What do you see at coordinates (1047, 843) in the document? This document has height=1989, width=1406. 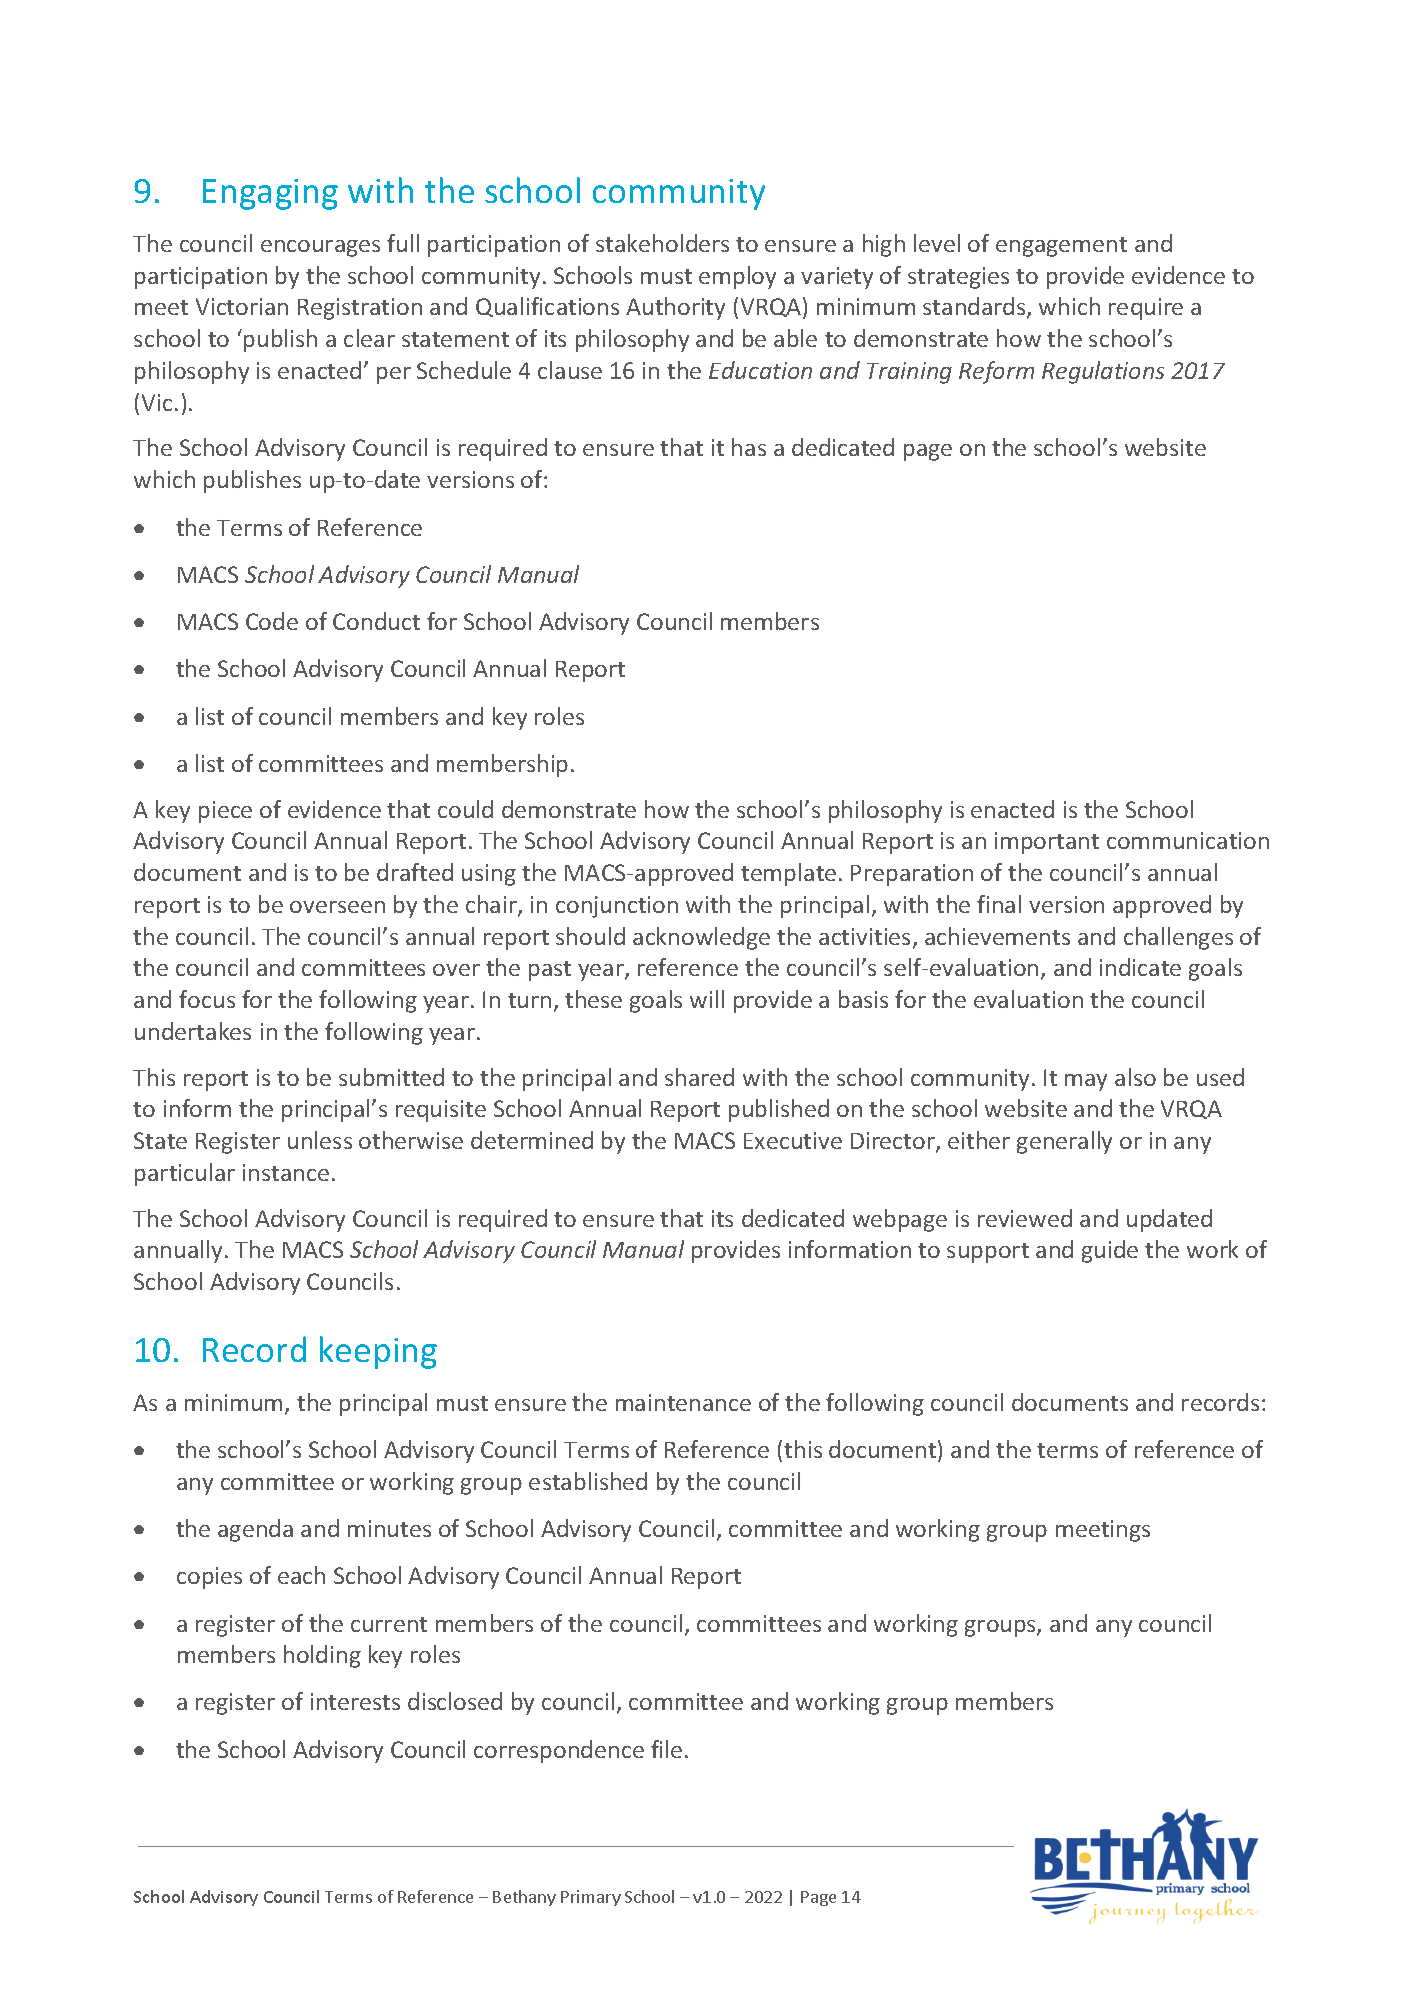 I see `important` at bounding box center [1047, 843].
